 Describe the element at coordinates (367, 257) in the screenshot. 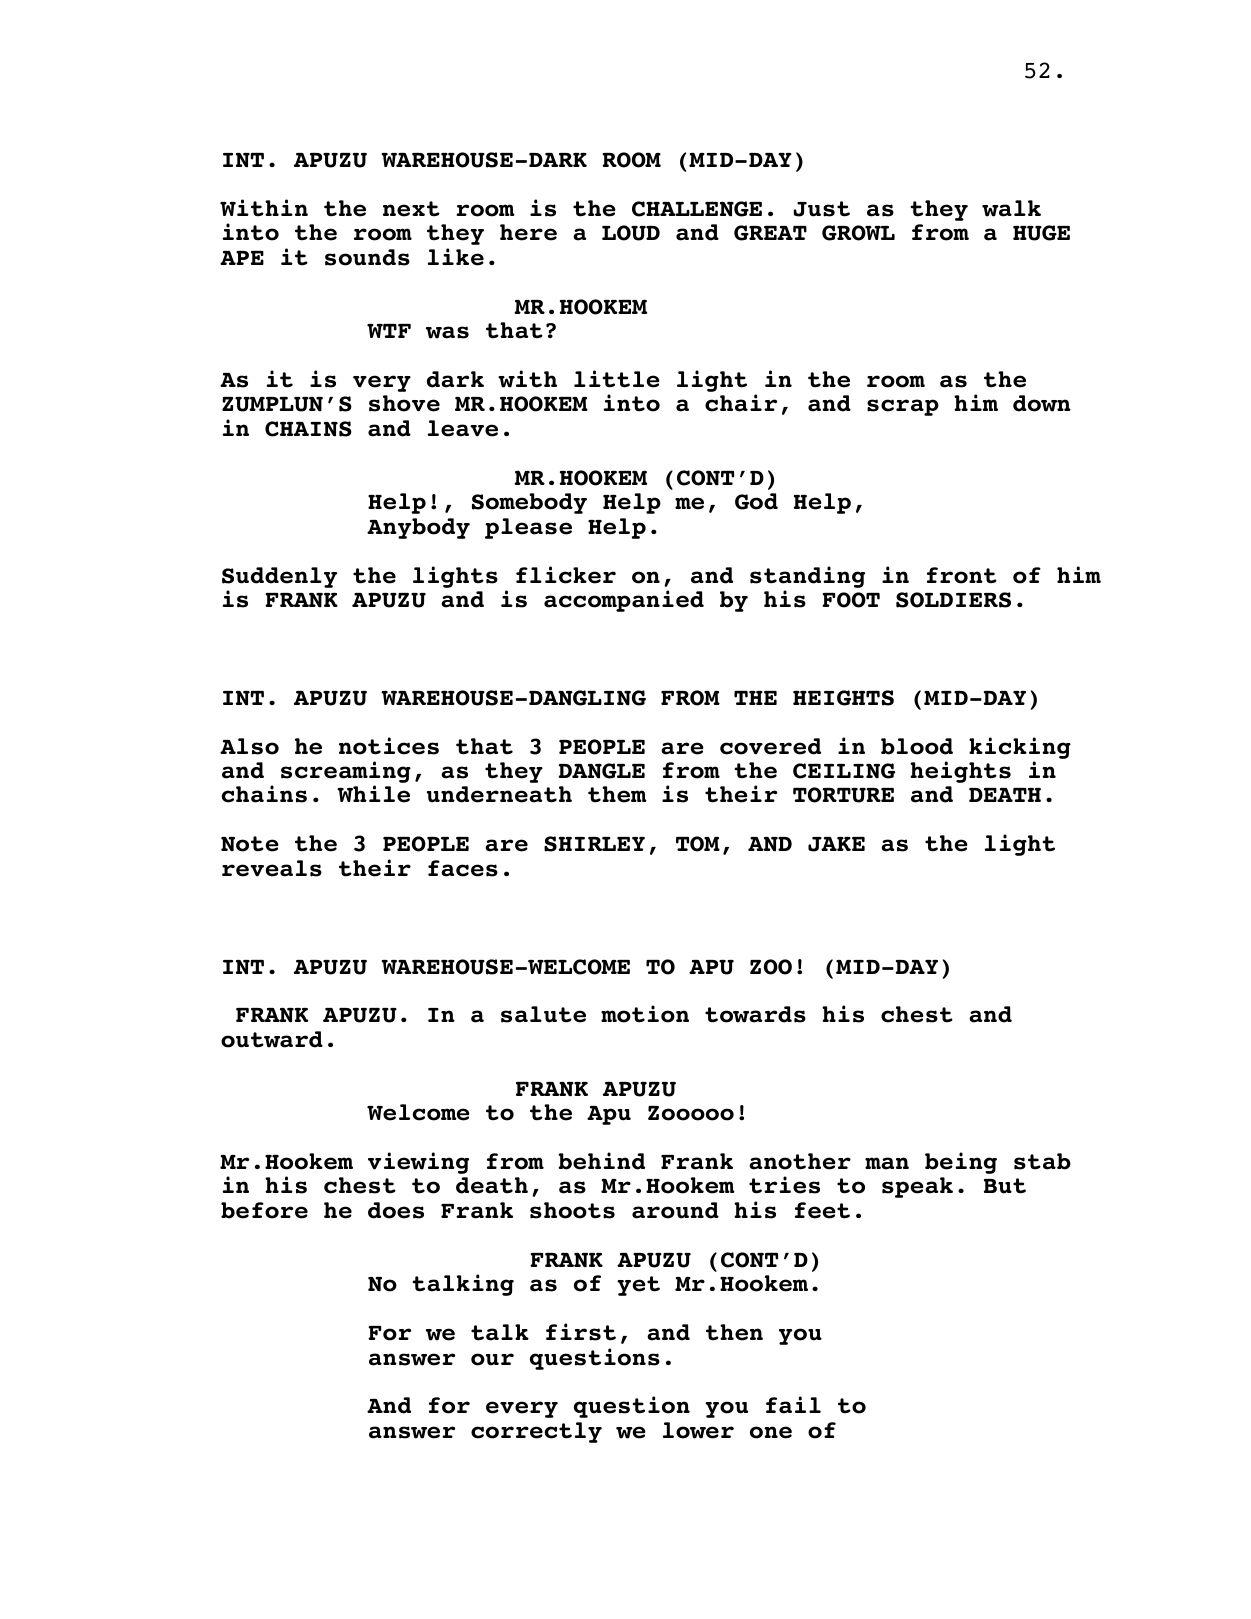

I see `sounds` at that location.
